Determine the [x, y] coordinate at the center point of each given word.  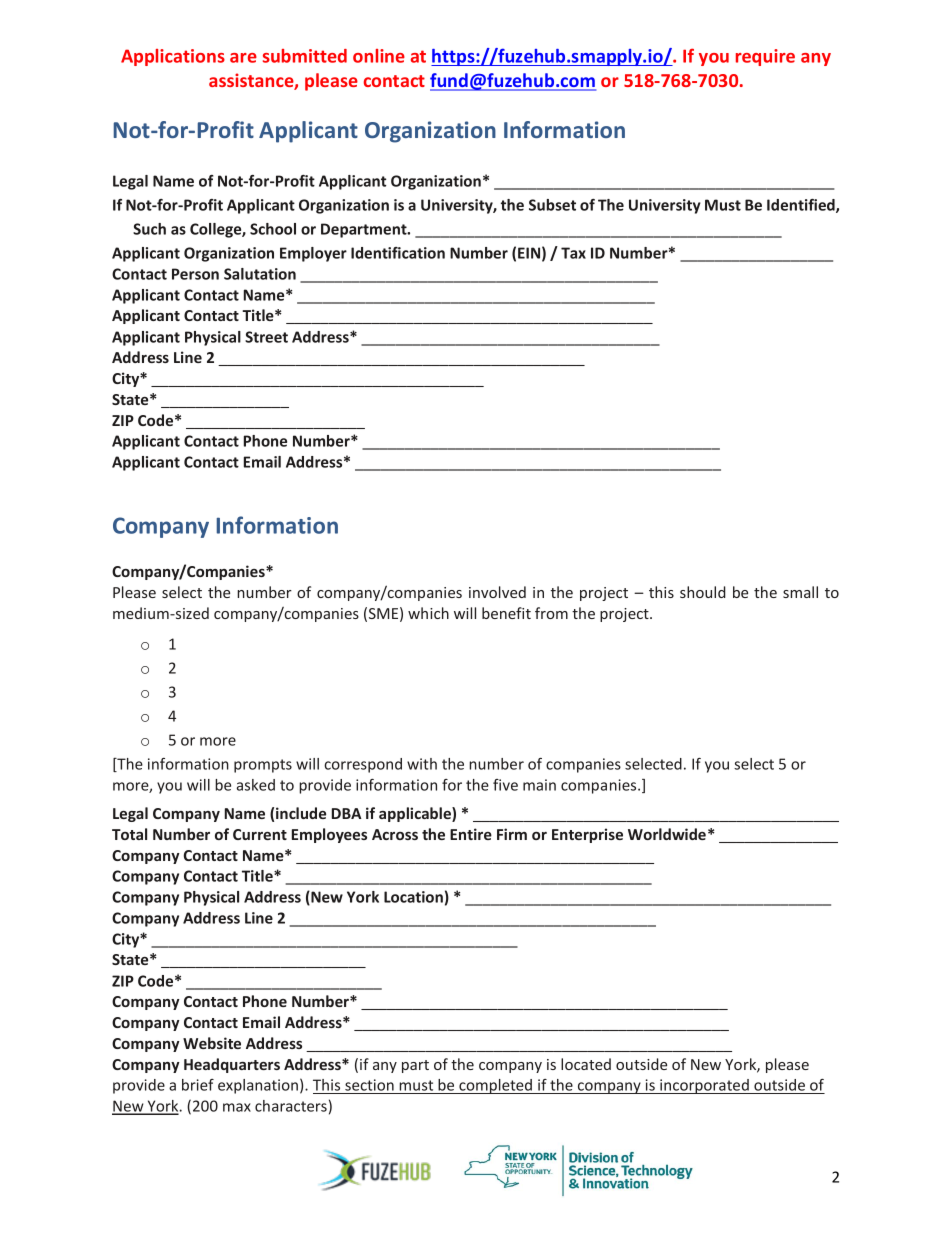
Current [260, 834]
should [703, 592]
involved [497, 592]
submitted [305, 56]
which [428, 613]
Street [266, 337]
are [243, 58]
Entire [471, 834]
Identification [398, 253]
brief [198, 1085]
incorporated [704, 1086]
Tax [573, 253]
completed [495, 1086]
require [765, 57]
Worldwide [667, 834]
